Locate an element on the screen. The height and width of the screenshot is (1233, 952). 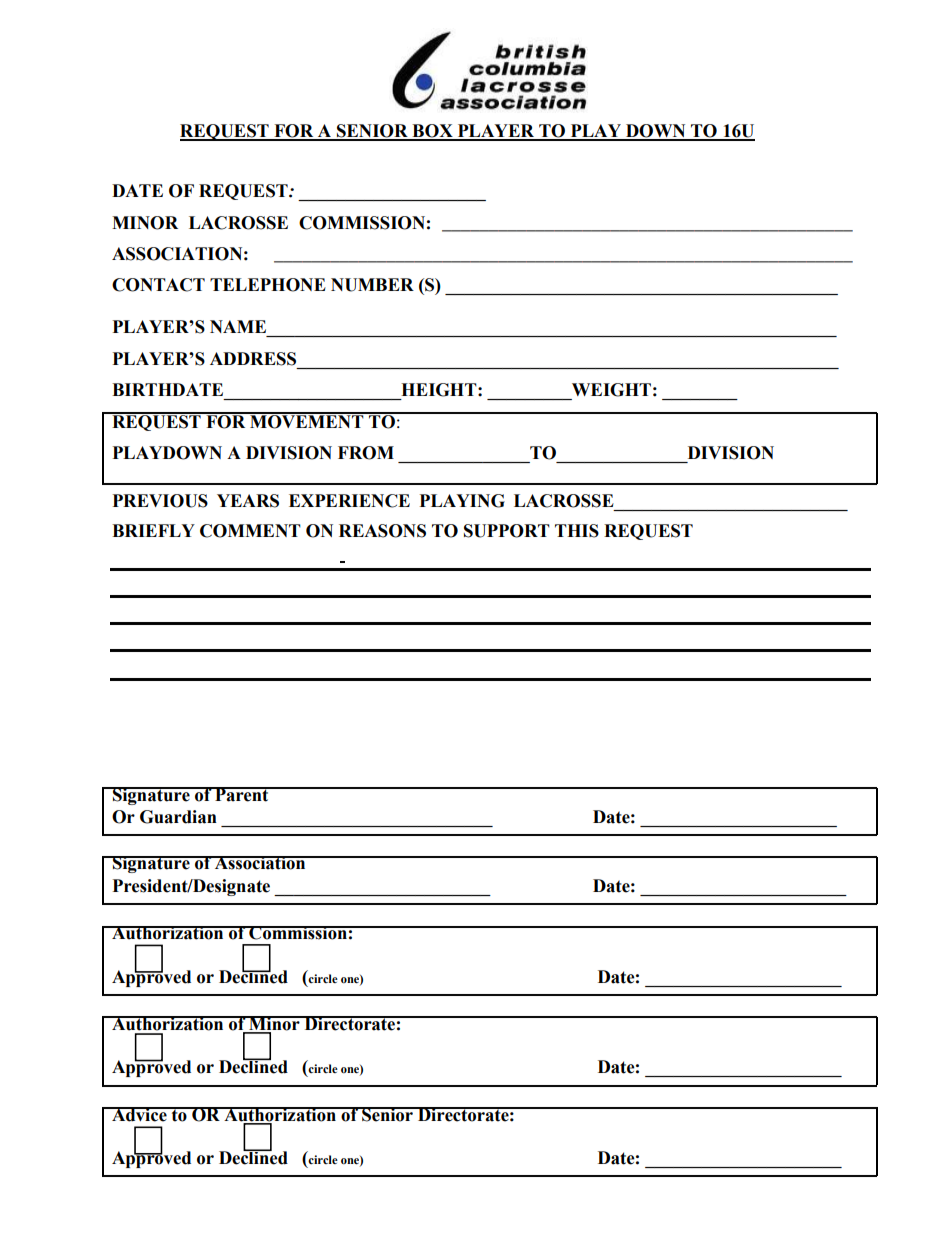
BOX is located at coordinates (432, 132).
